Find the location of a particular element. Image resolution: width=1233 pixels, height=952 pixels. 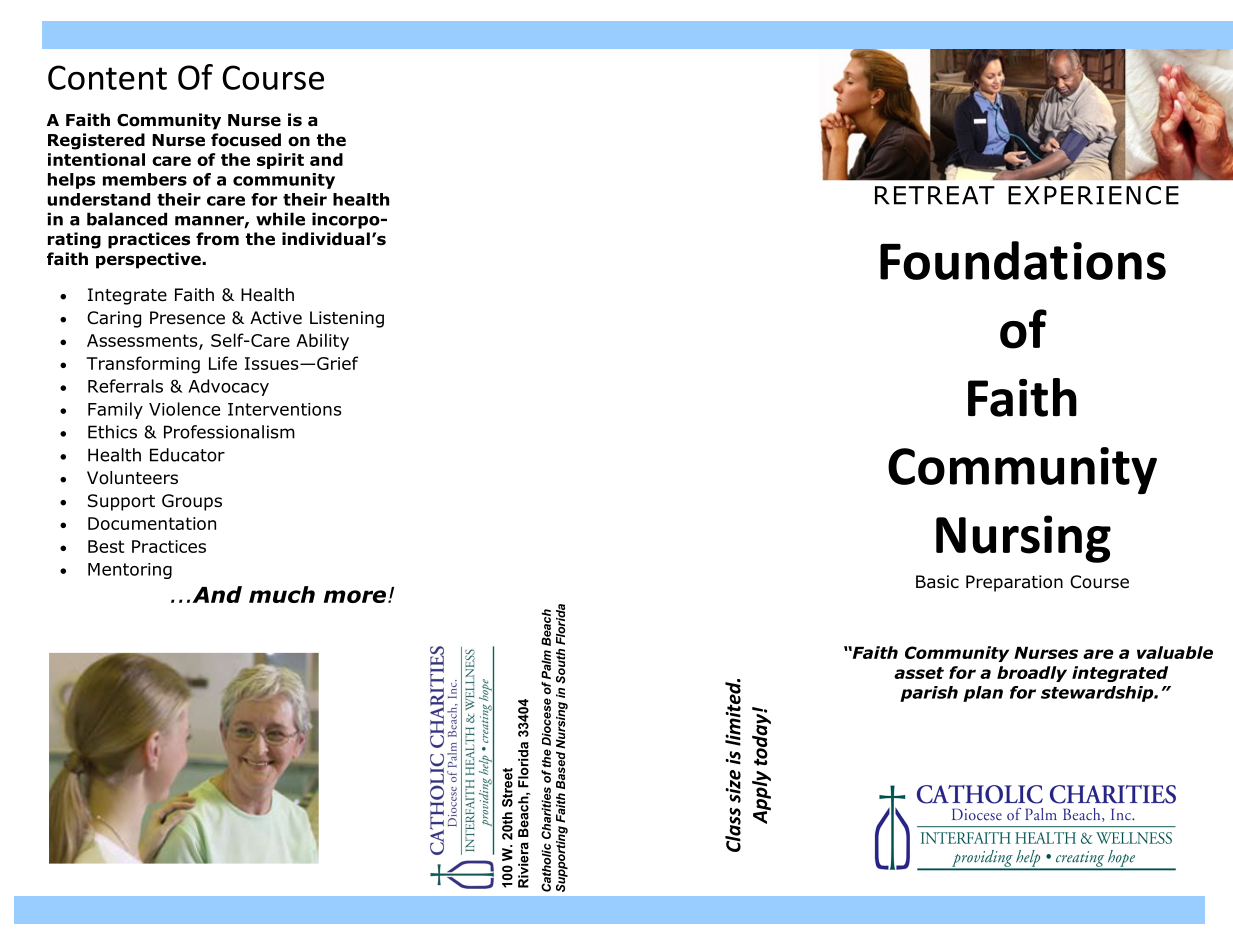

focused is located at coordinates (246, 140).
